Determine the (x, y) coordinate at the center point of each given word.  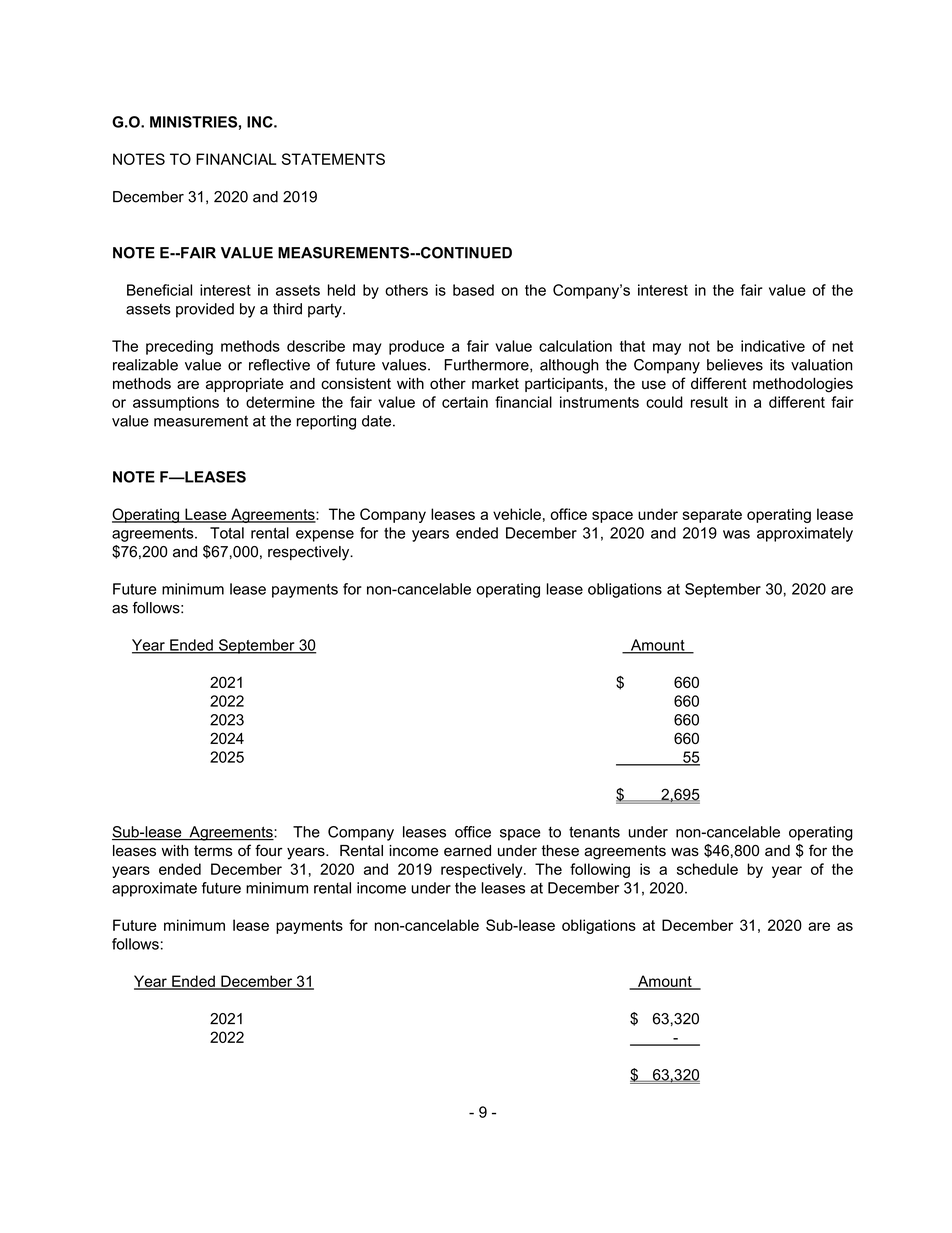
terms (213, 851)
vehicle (517, 514)
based (473, 290)
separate (712, 516)
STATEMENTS (333, 159)
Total (227, 533)
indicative (773, 346)
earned (467, 851)
